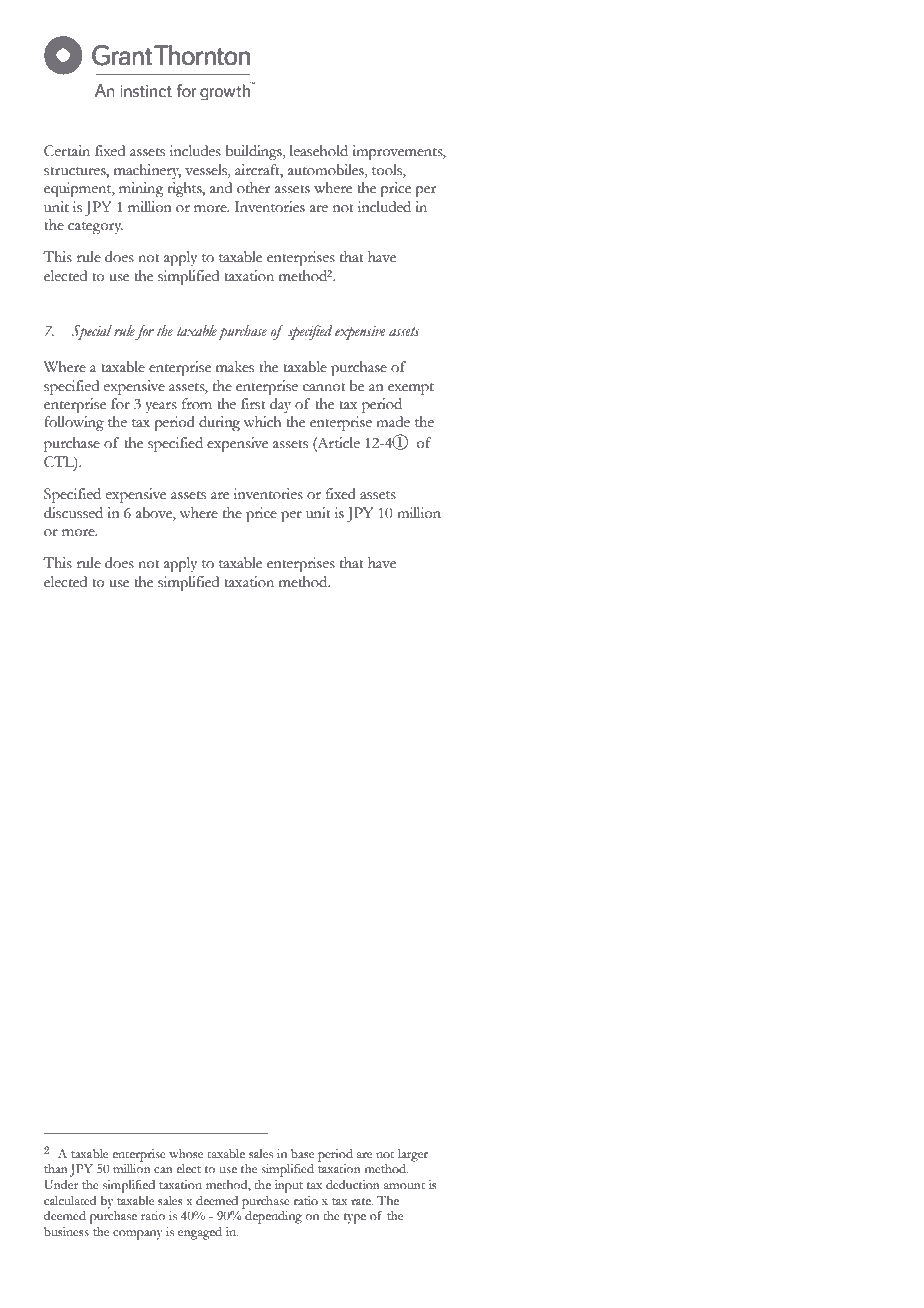 This image has height=1308, width=924. Describe the element at coordinates (355, 1218) in the image. I see `type` at that location.
